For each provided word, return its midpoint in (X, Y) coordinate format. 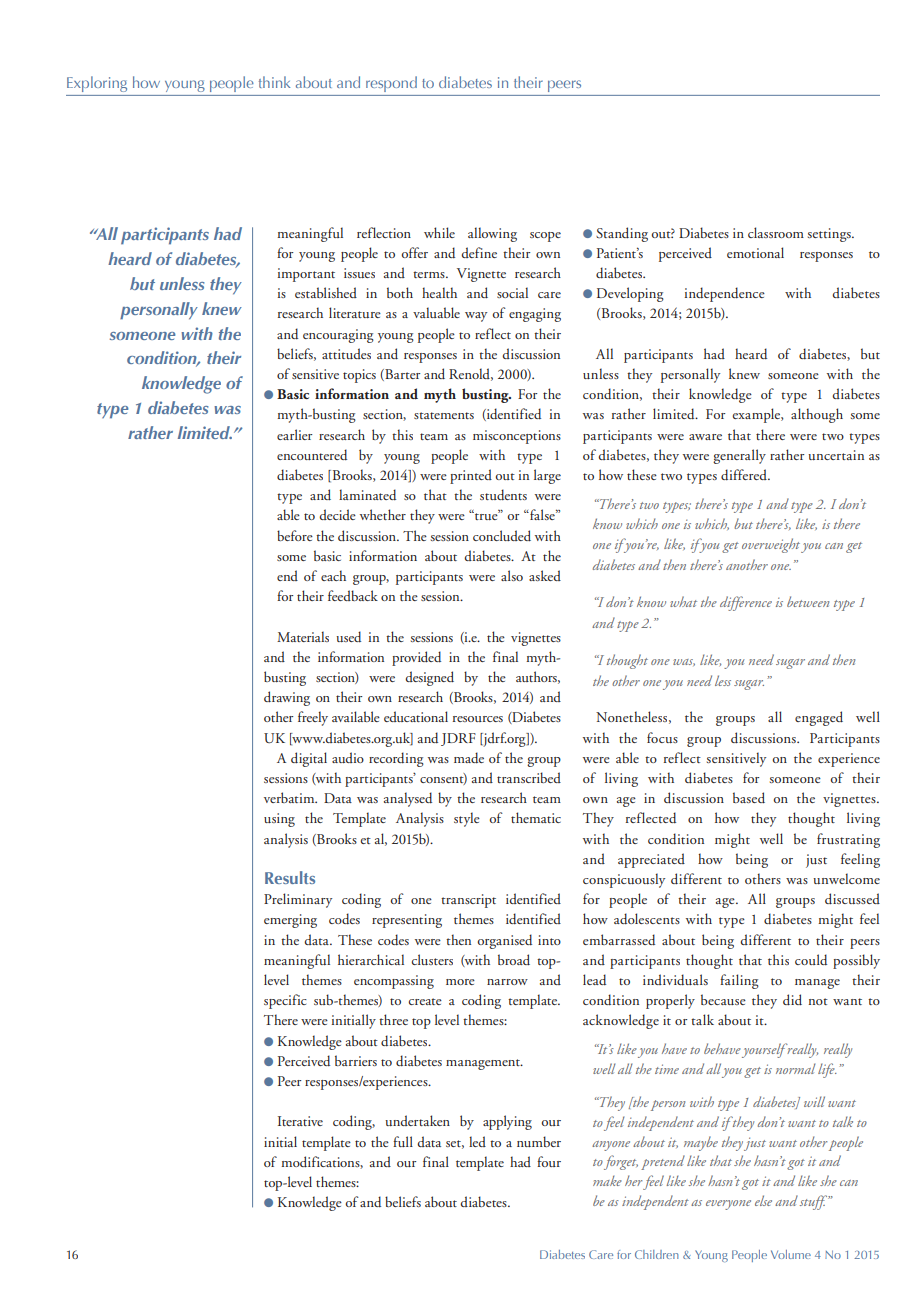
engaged (819, 718)
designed (429, 678)
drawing (287, 698)
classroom (776, 232)
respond (391, 84)
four (549, 1161)
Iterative (300, 1121)
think (274, 82)
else (763, 1200)
